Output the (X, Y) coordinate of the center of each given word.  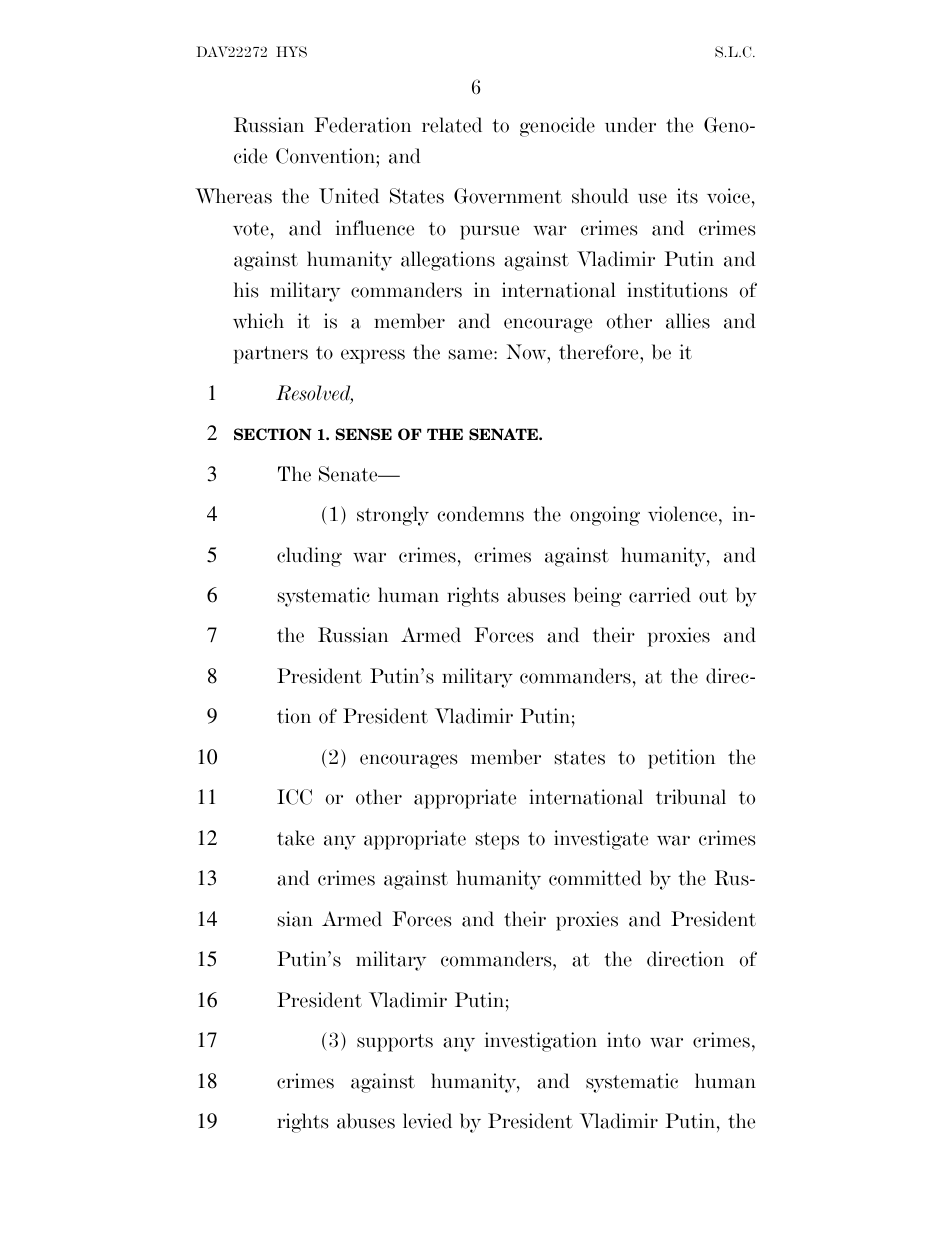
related (452, 125)
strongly (393, 516)
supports (395, 1043)
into (624, 1040)
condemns (480, 514)
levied (427, 1121)
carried (660, 595)
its (687, 196)
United (349, 196)
